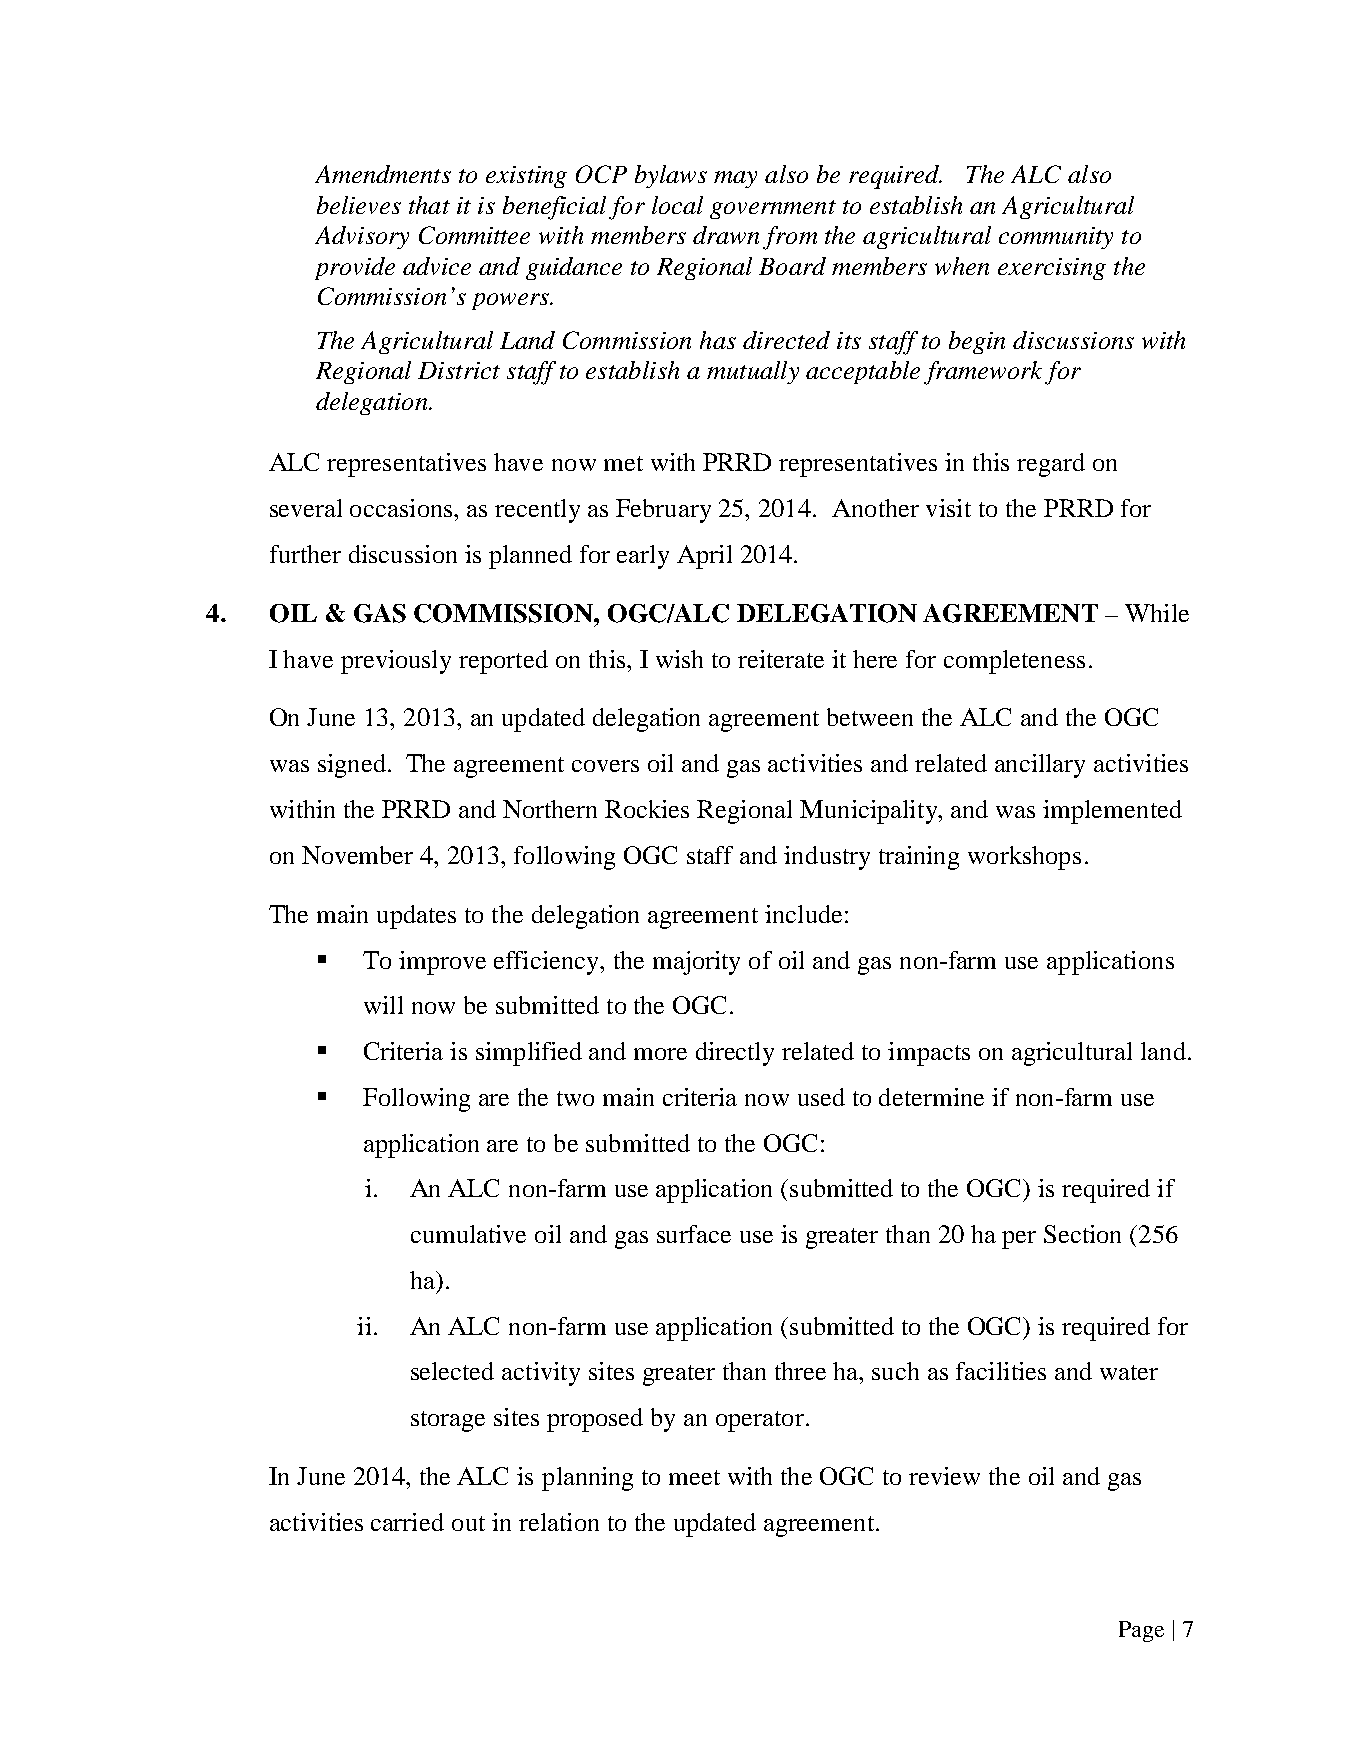 This page has height=1751, width=1353. Describe the element at coordinates (429, 205) in the page. I see `that` at that location.
